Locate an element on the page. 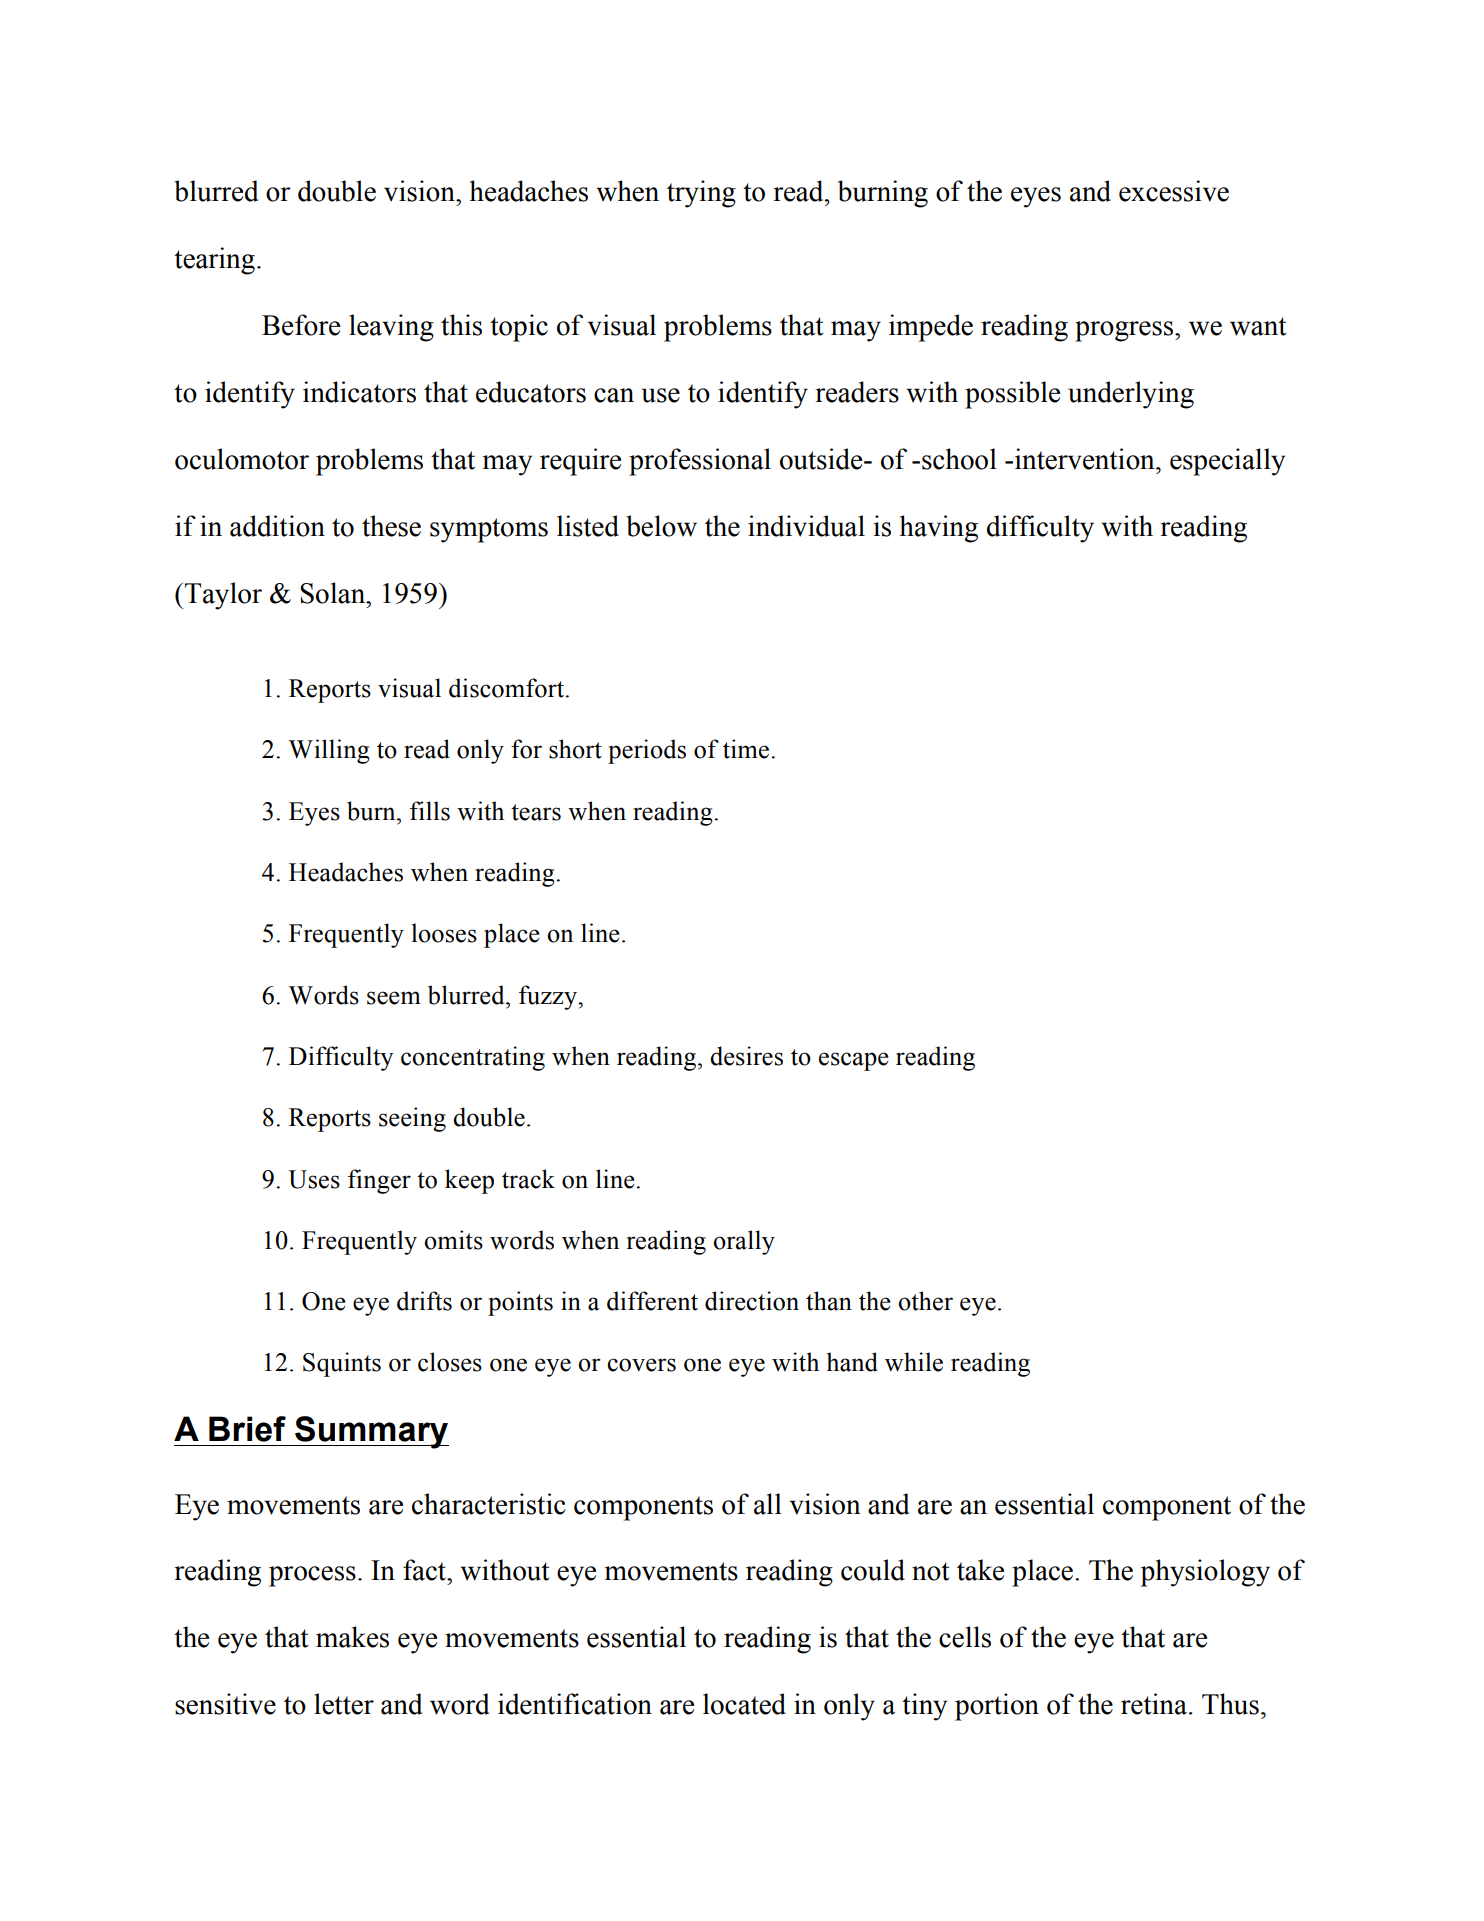 The width and height of the image is (1484, 1921). seem is located at coordinates (394, 998).
